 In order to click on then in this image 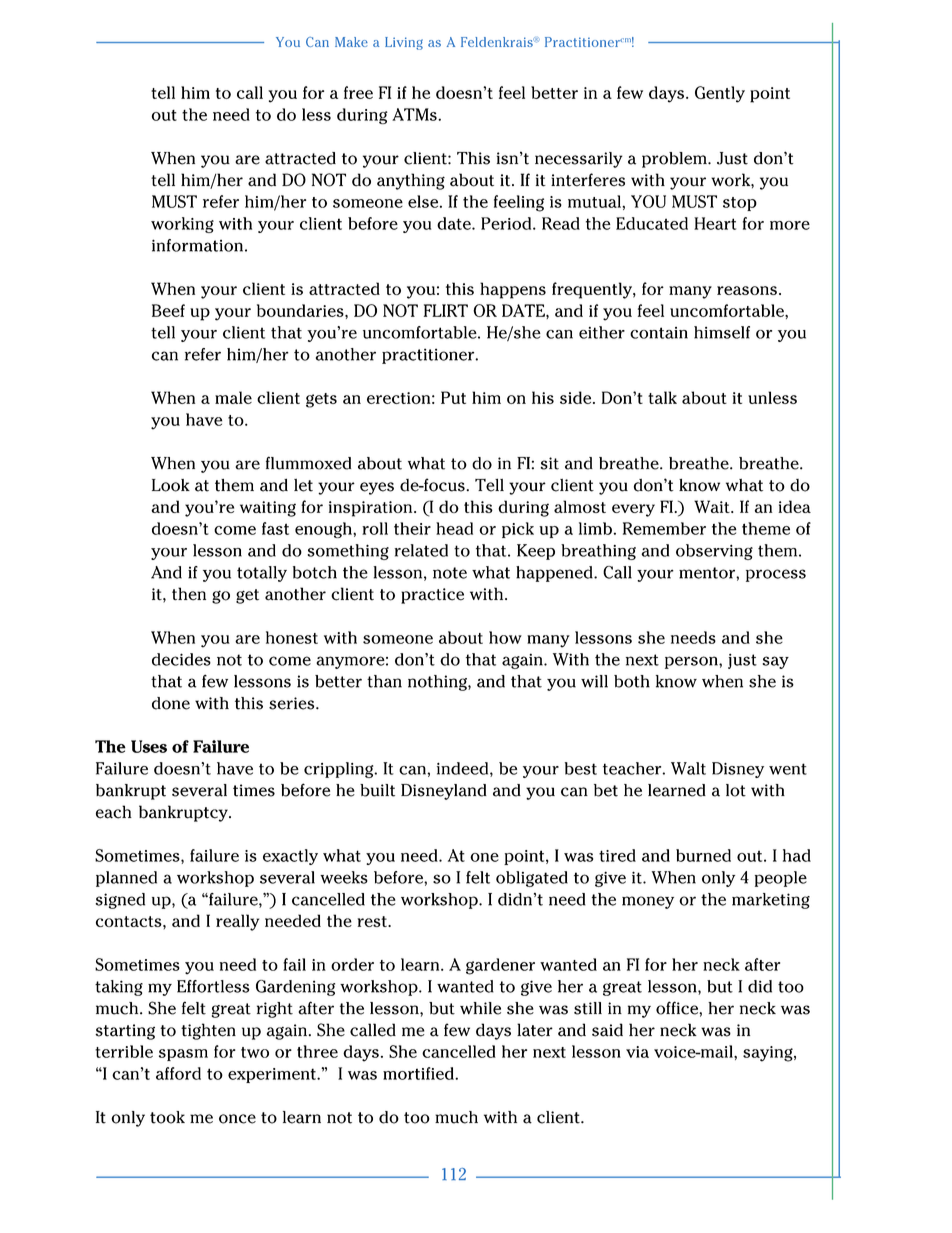, I will do `click(189, 594)`.
